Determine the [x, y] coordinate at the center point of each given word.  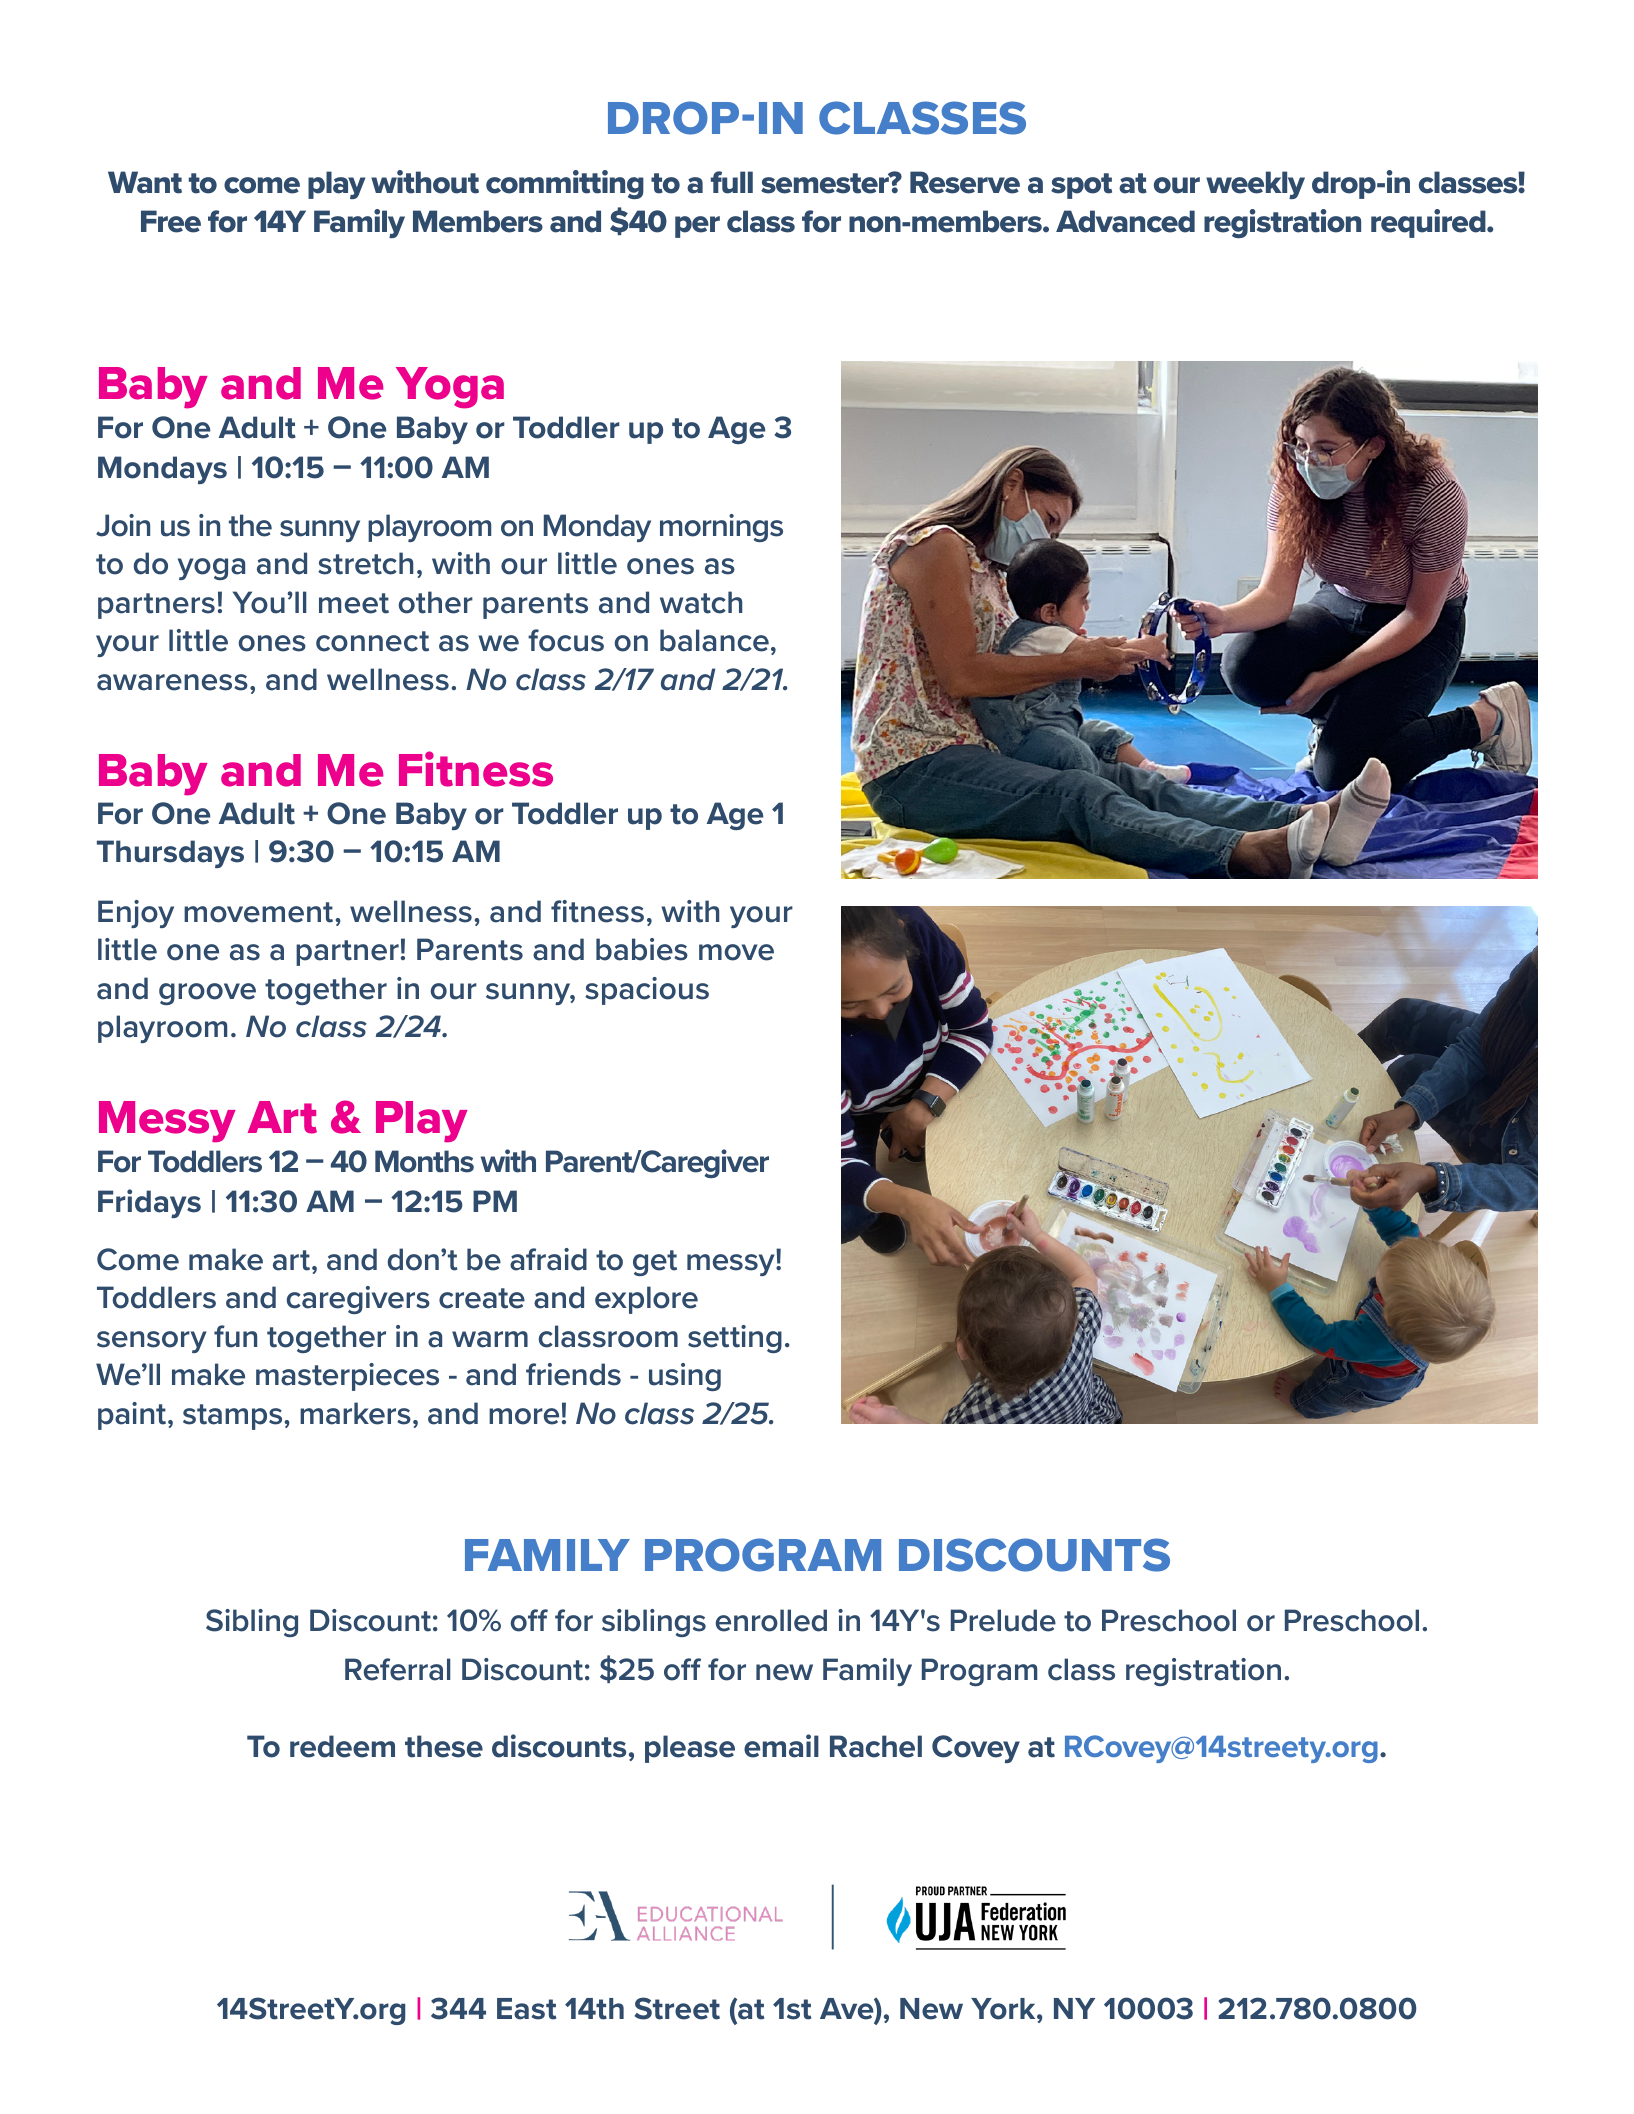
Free [171, 221]
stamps [232, 1417]
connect [372, 641]
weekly [1255, 185]
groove [207, 994]
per [697, 227]
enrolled [771, 1620]
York [1004, 2009]
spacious [647, 991]
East [526, 2009]
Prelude [1003, 1620]
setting [735, 1339]
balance [714, 640]
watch [701, 602]
